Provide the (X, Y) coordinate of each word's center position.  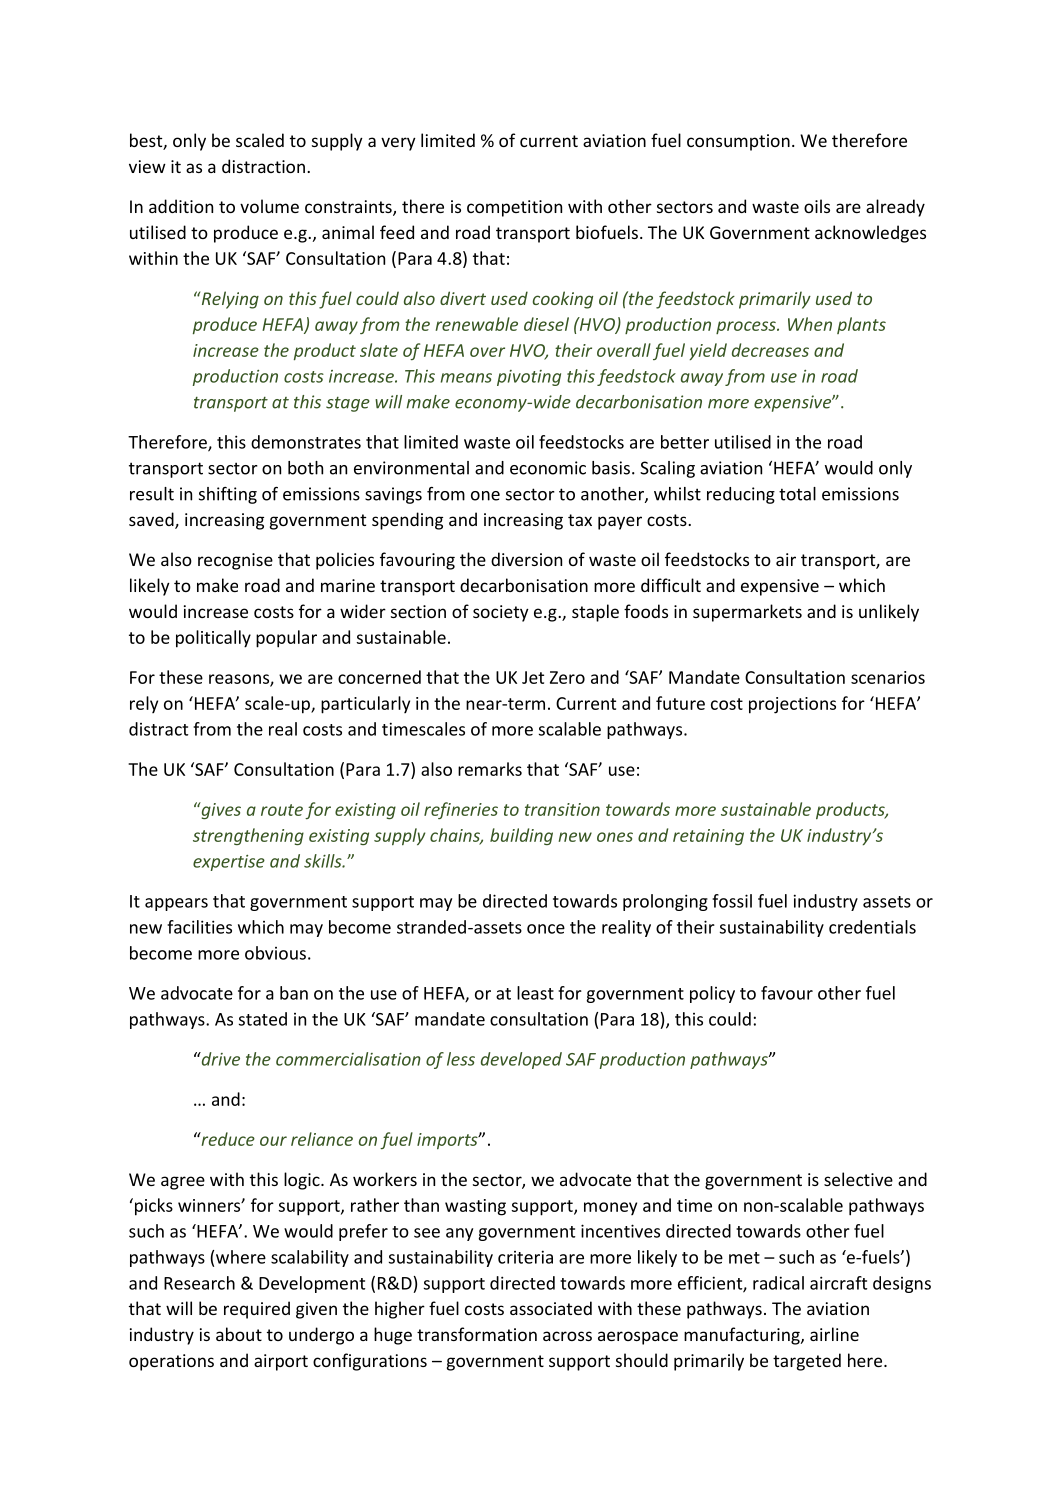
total (797, 494)
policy (712, 994)
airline (834, 1334)
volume (269, 206)
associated (551, 1308)
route (282, 810)
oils (817, 206)
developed (521, 1060)
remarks (490, 769)
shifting (228, 495)
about (239, 1334)
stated (263, 1019)
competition (514, 208)
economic (548, 468)
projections (792, 705)
